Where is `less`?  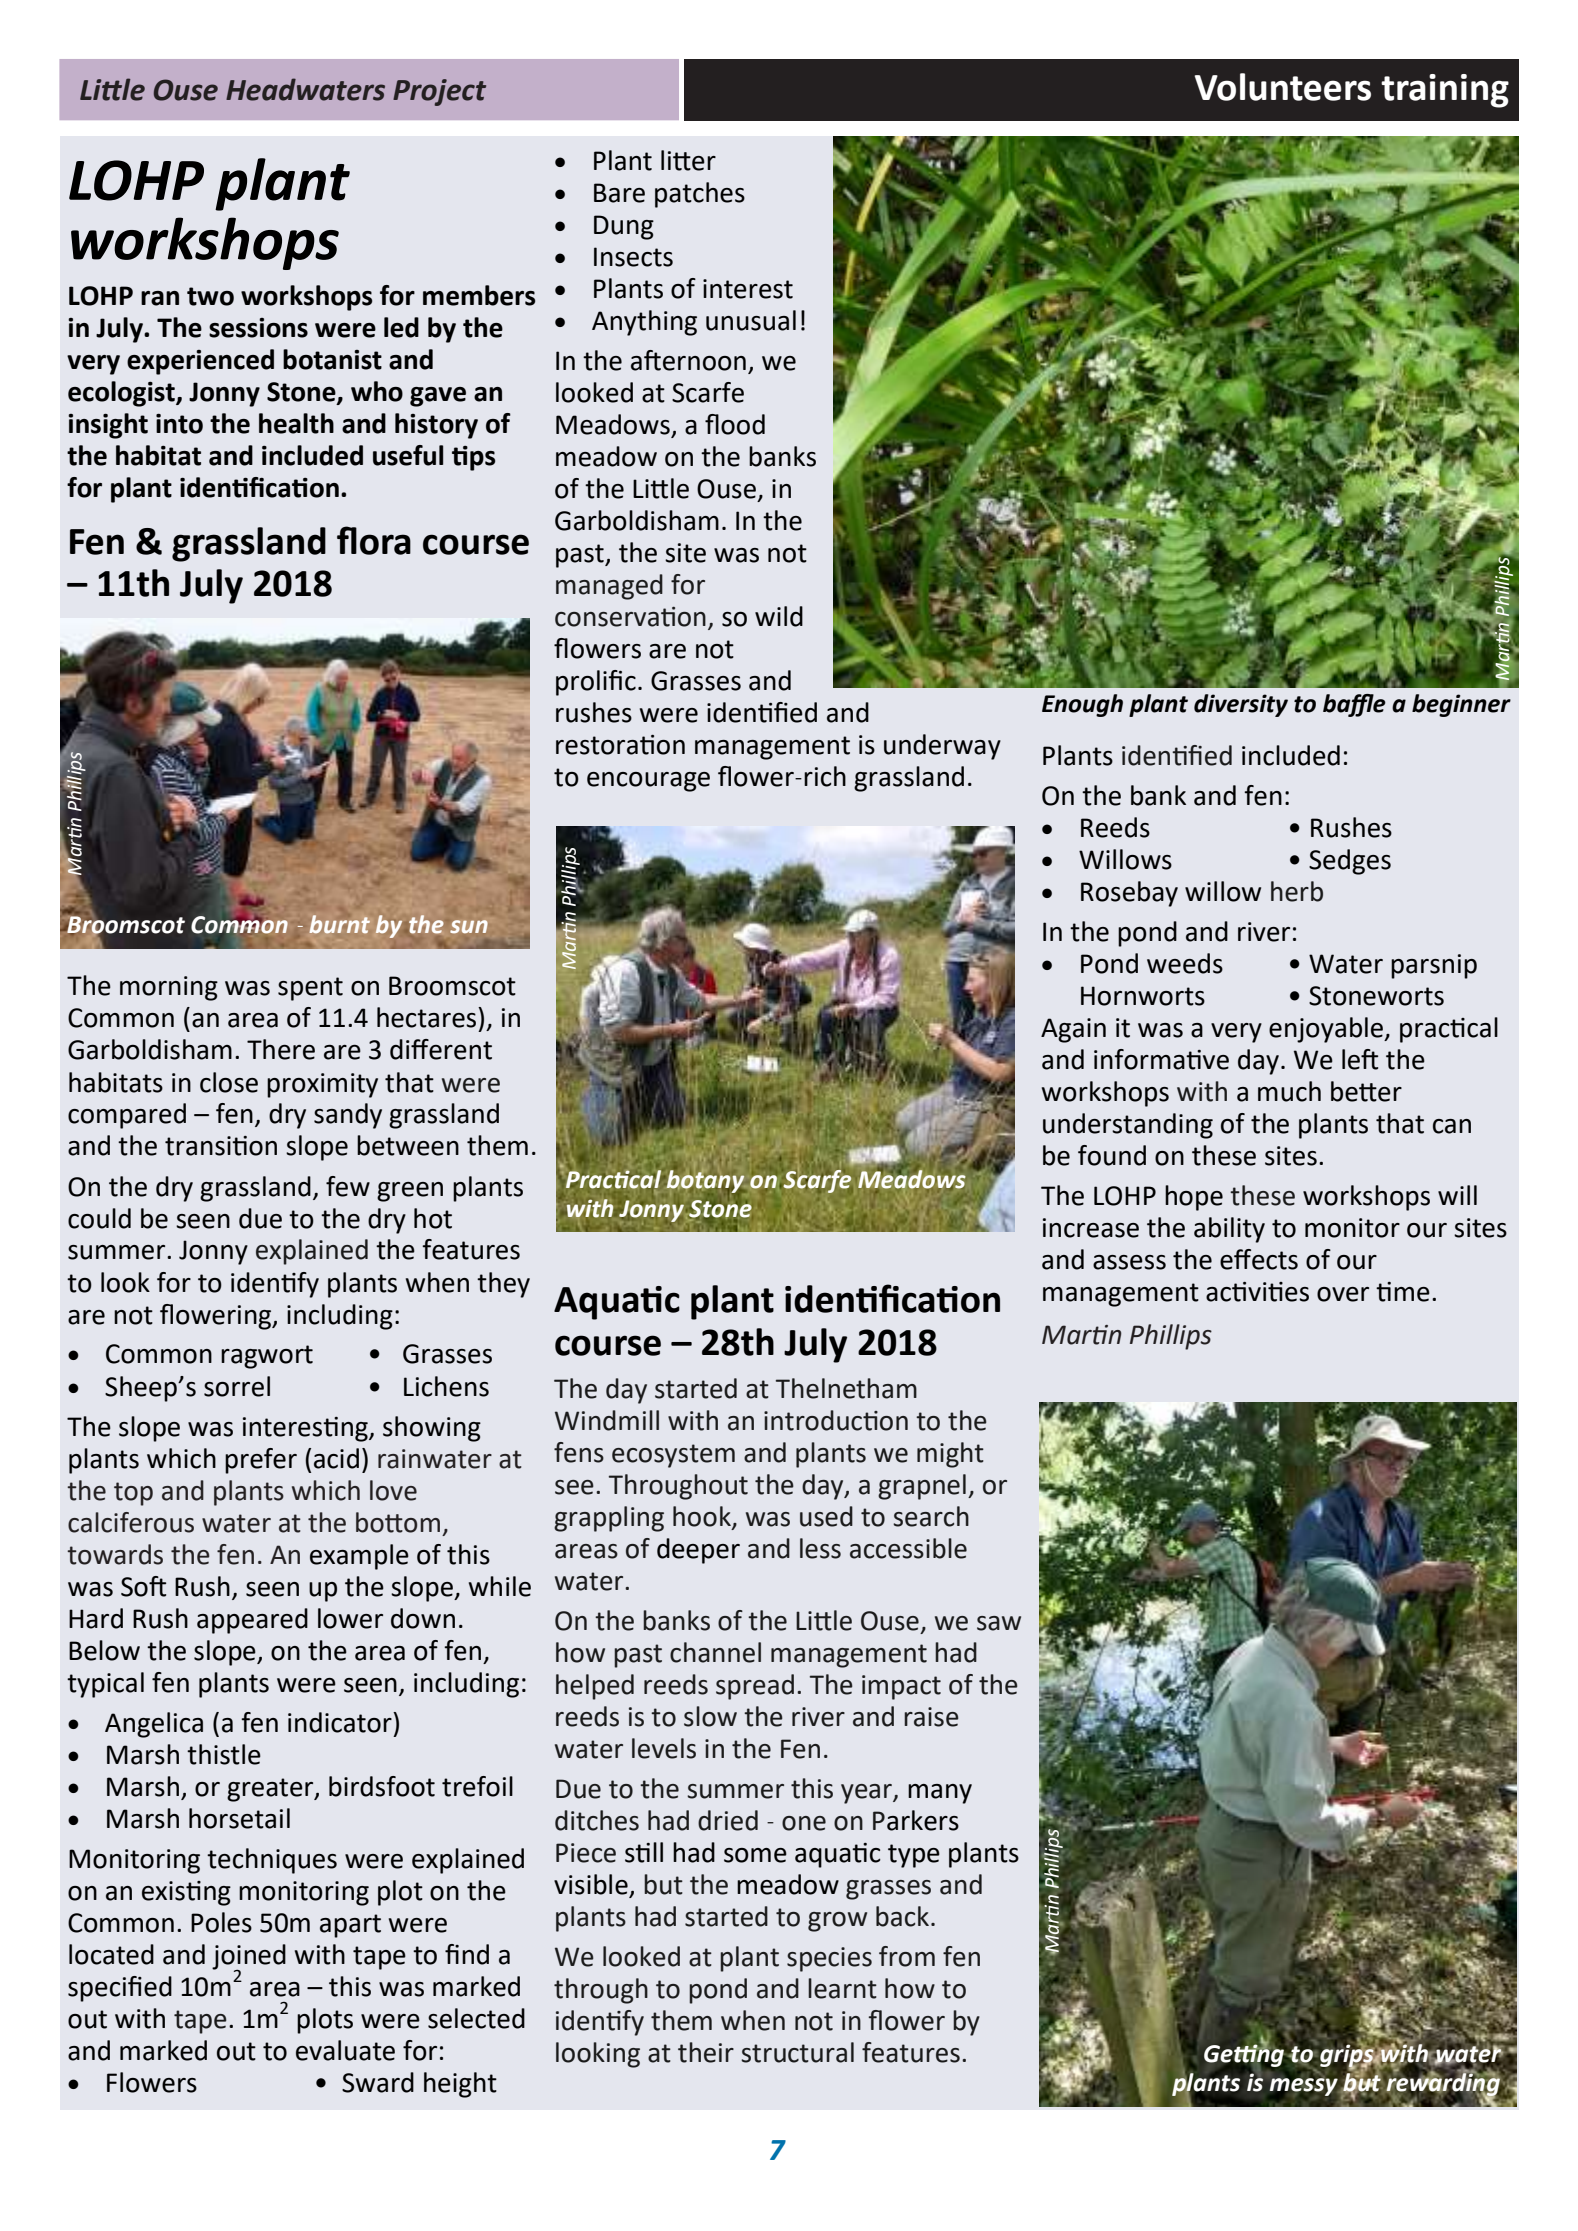 less is located at coordinates (820, 1548).
